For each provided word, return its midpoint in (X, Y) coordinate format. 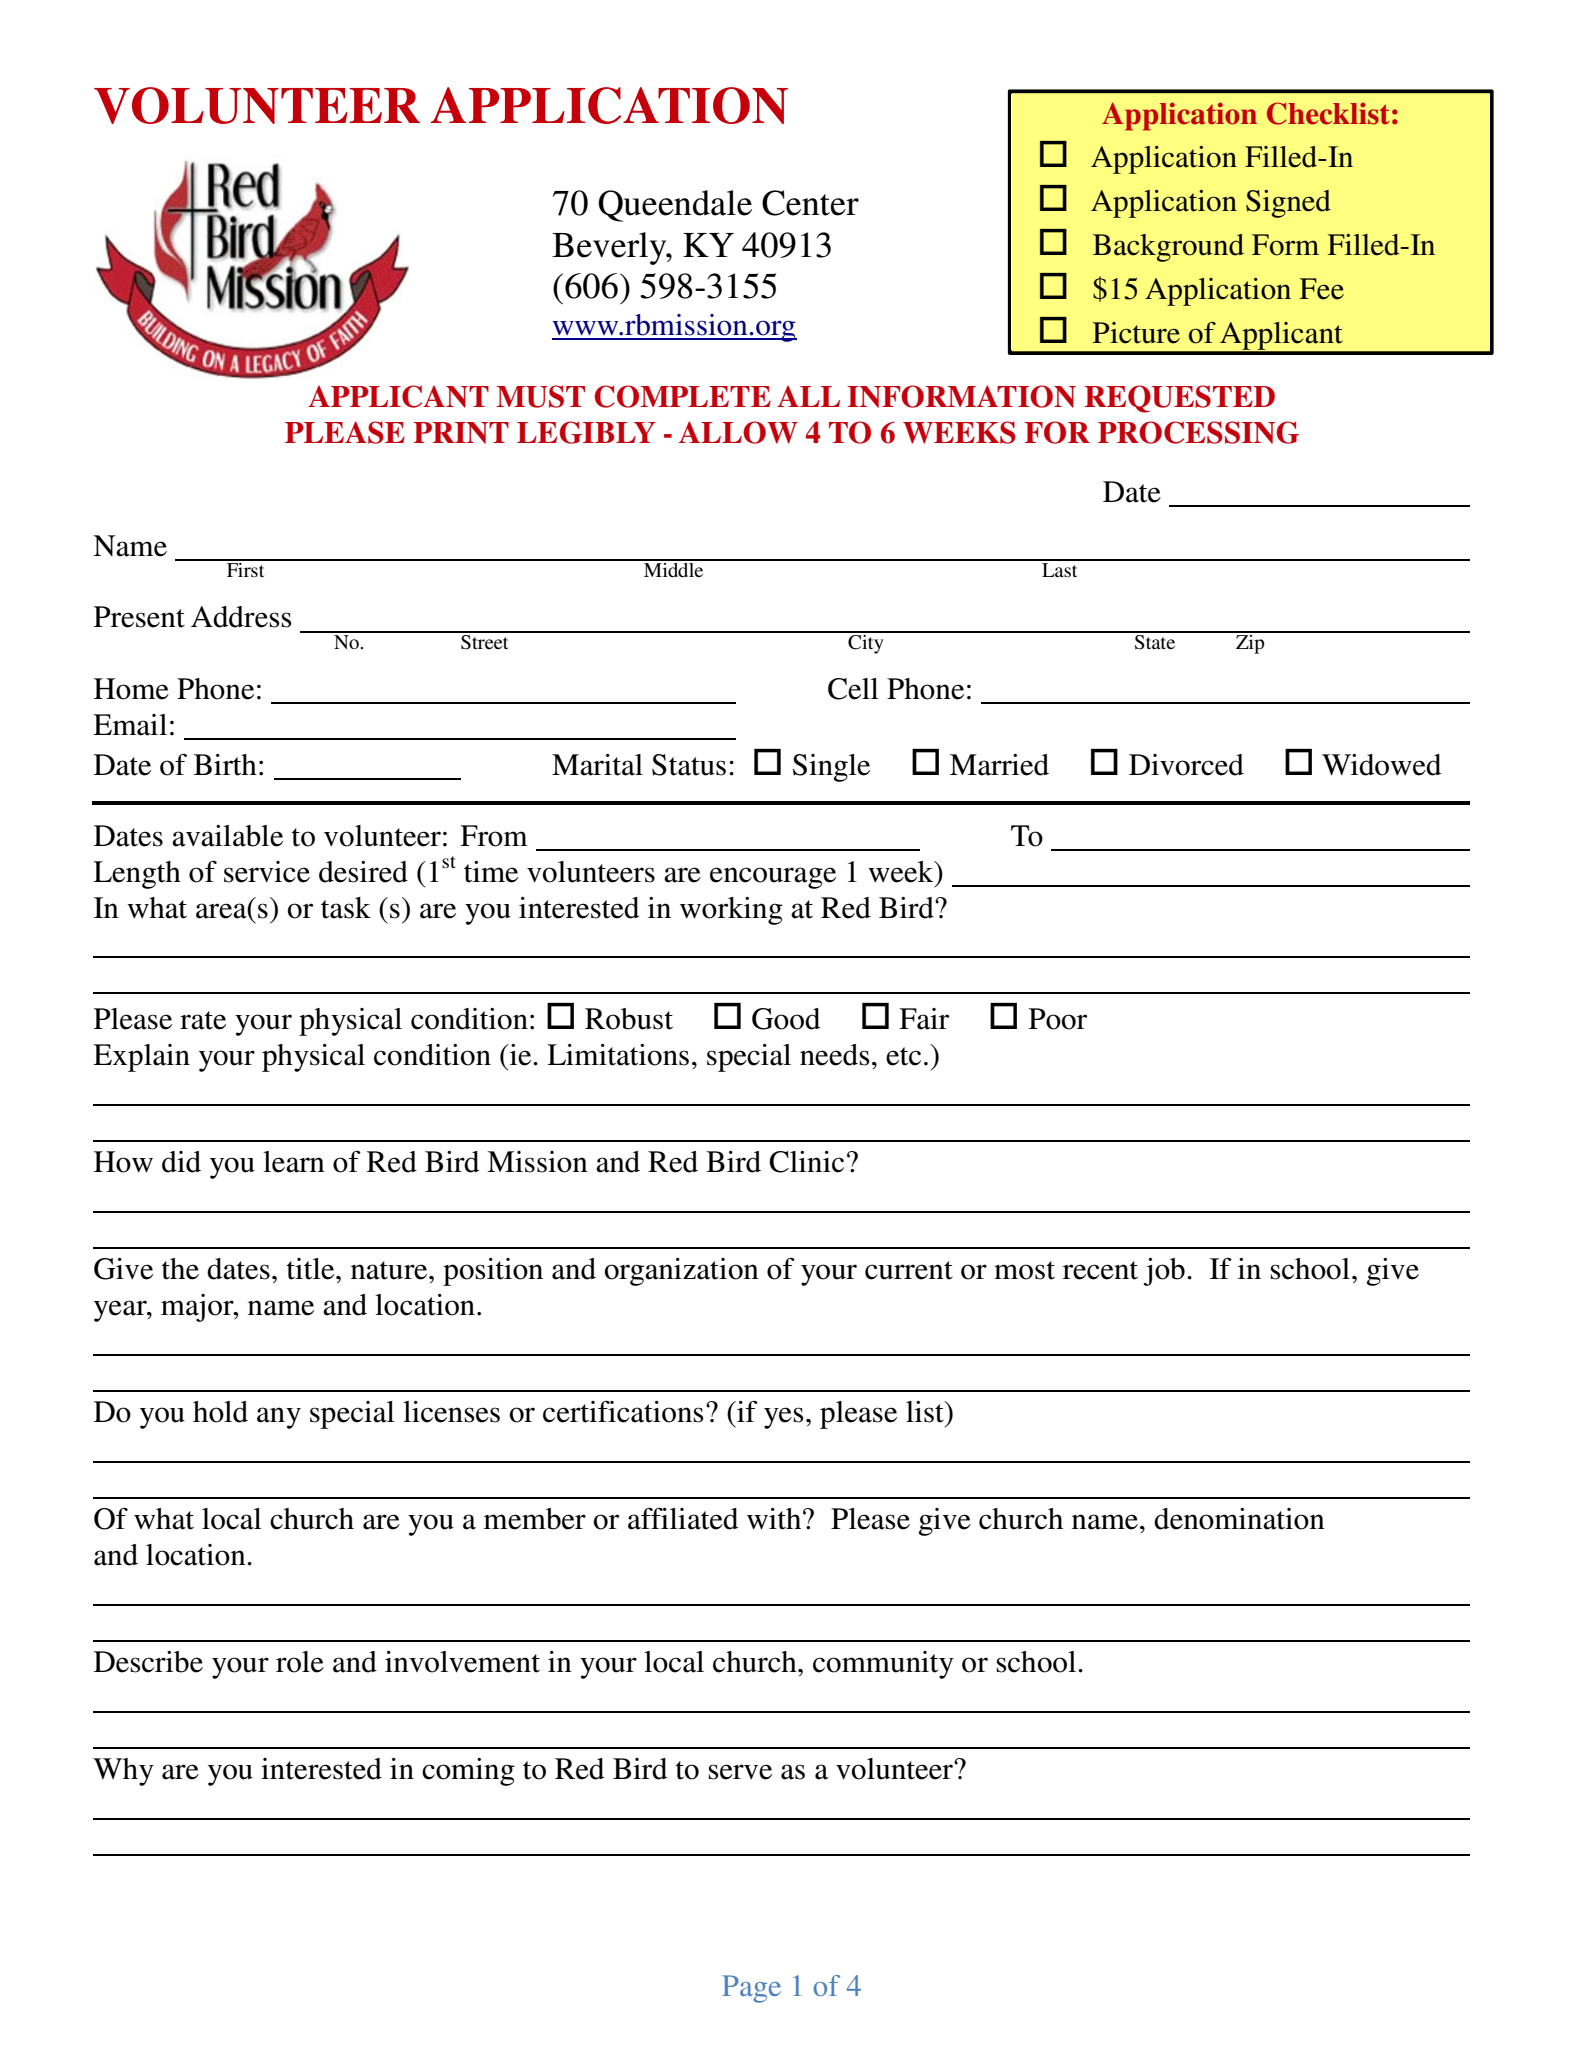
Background (1168, 248)
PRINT (461, 433)
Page (751, 1989)
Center (810, 203)
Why (123, 1772)
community (883, 1665)
